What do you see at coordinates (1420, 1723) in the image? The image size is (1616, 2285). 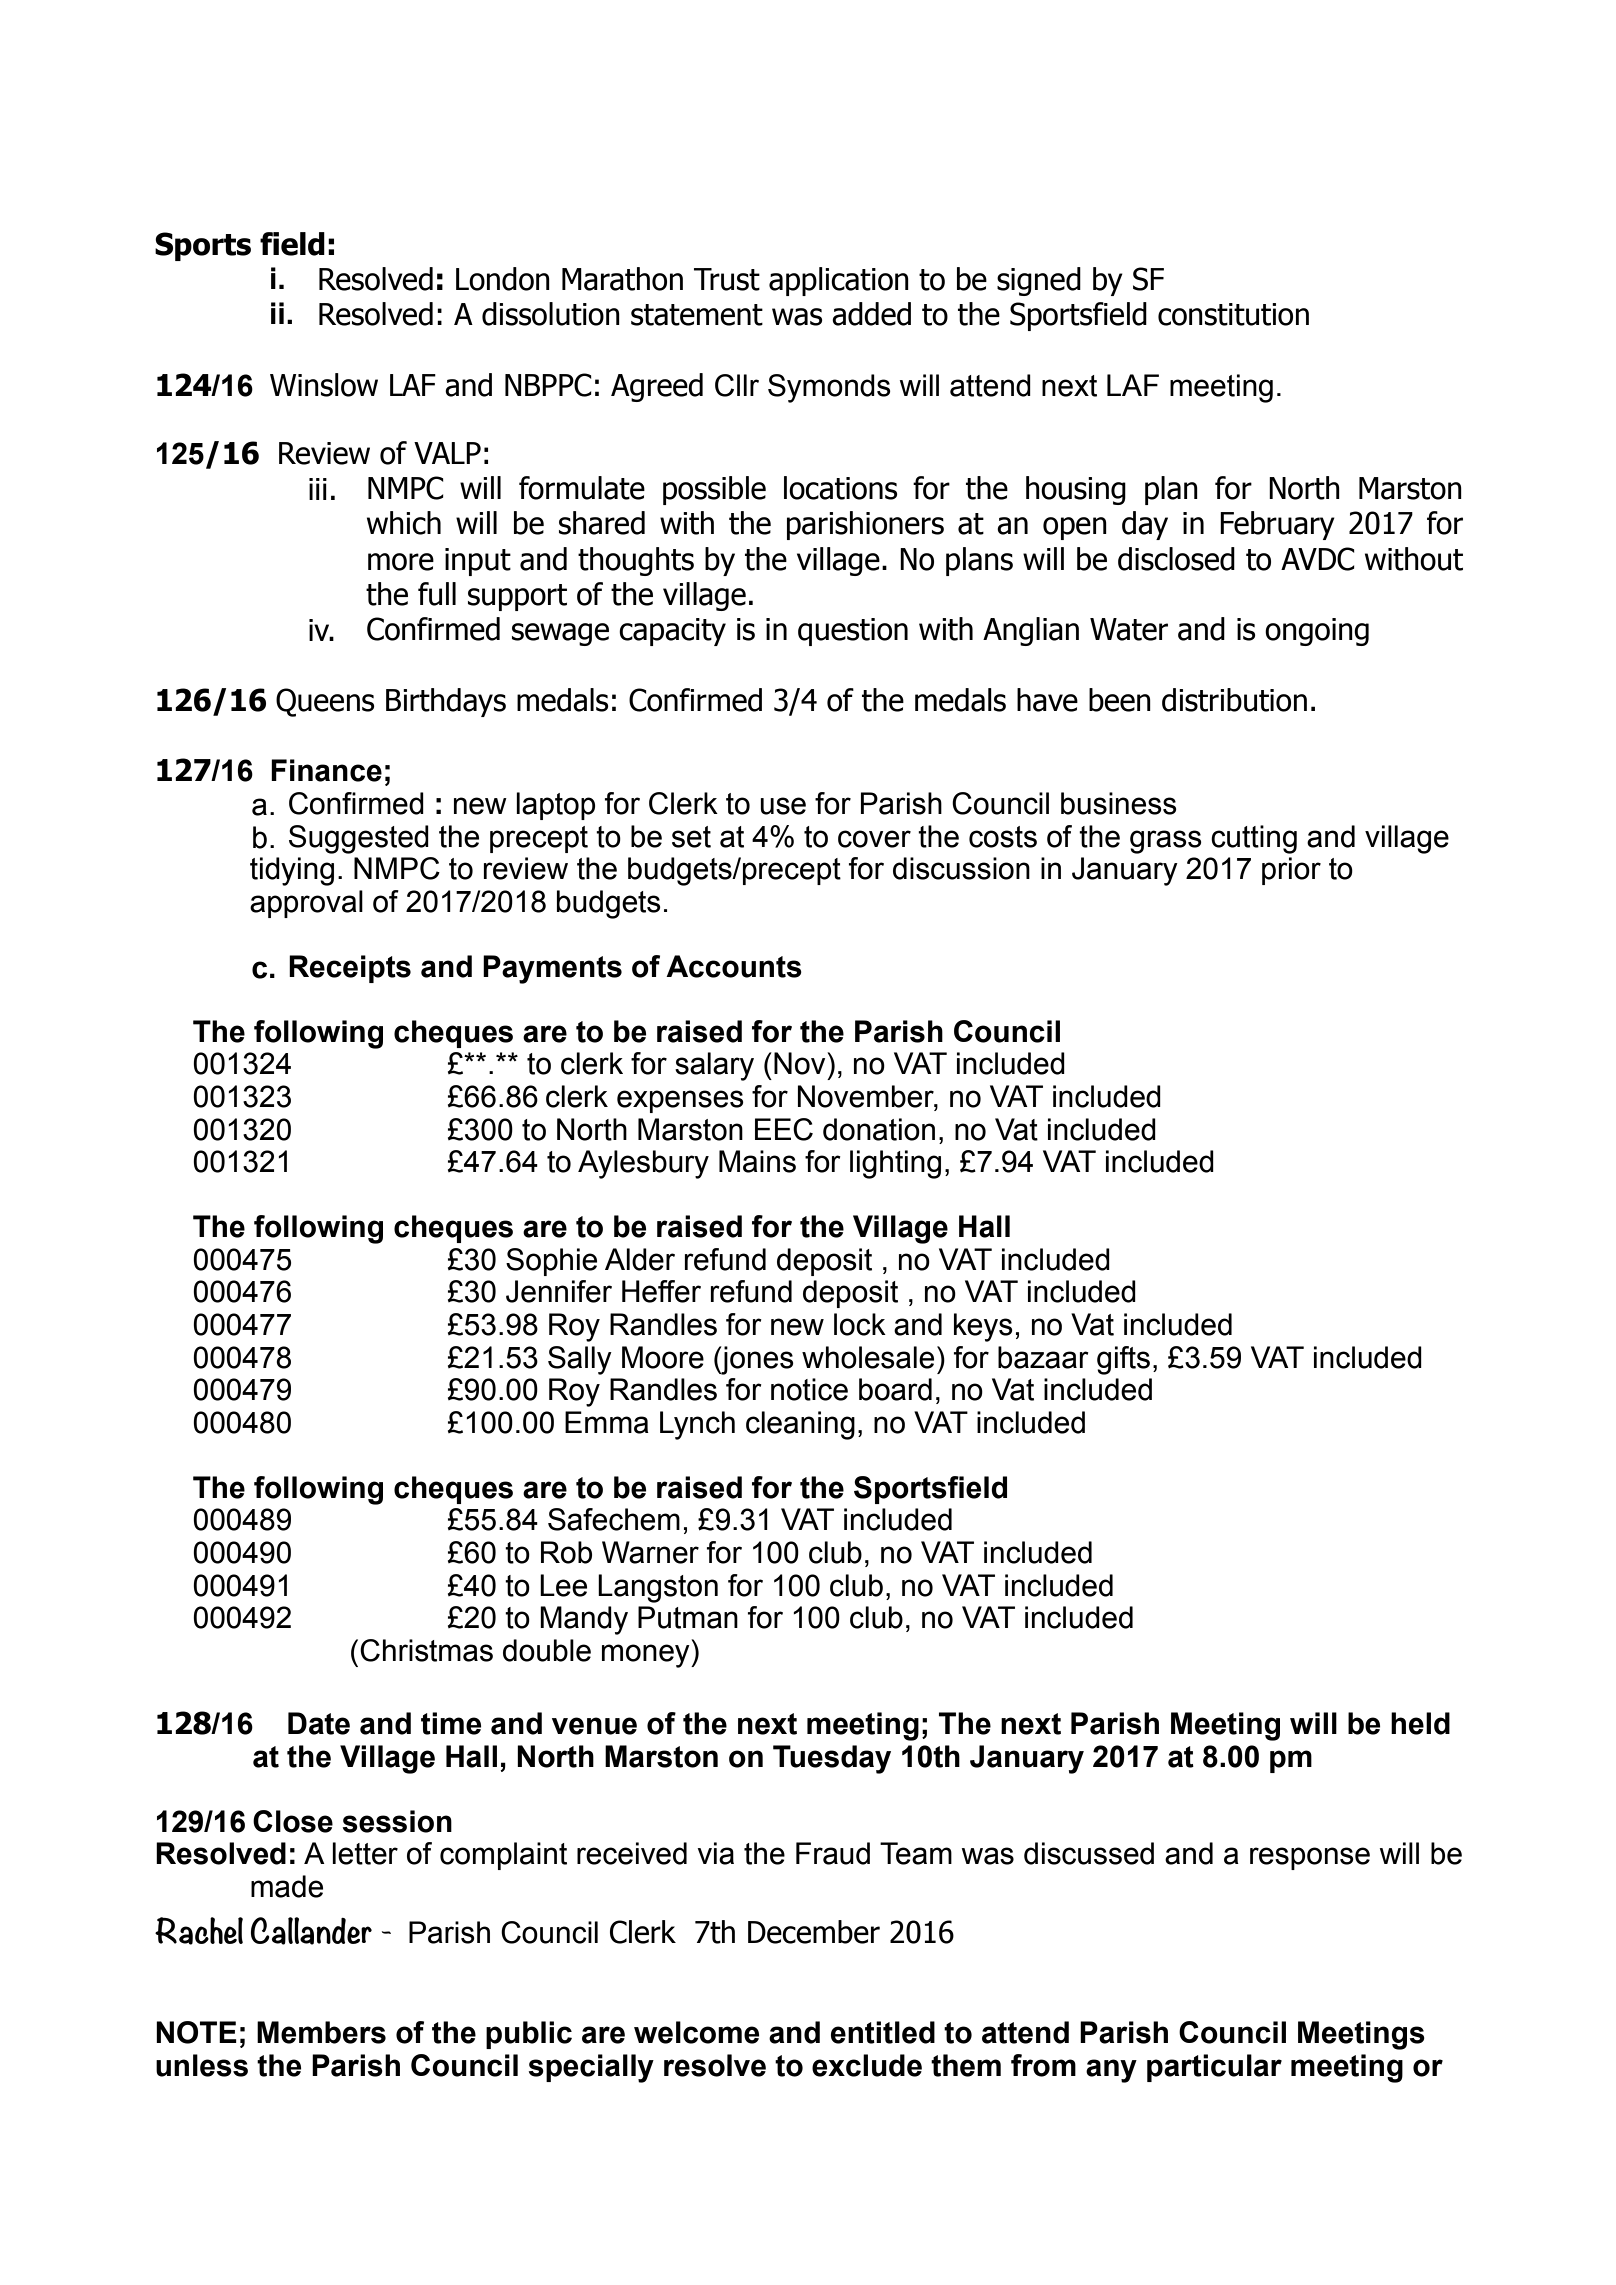 I see `held` at bounding box center [1420, 1723].
